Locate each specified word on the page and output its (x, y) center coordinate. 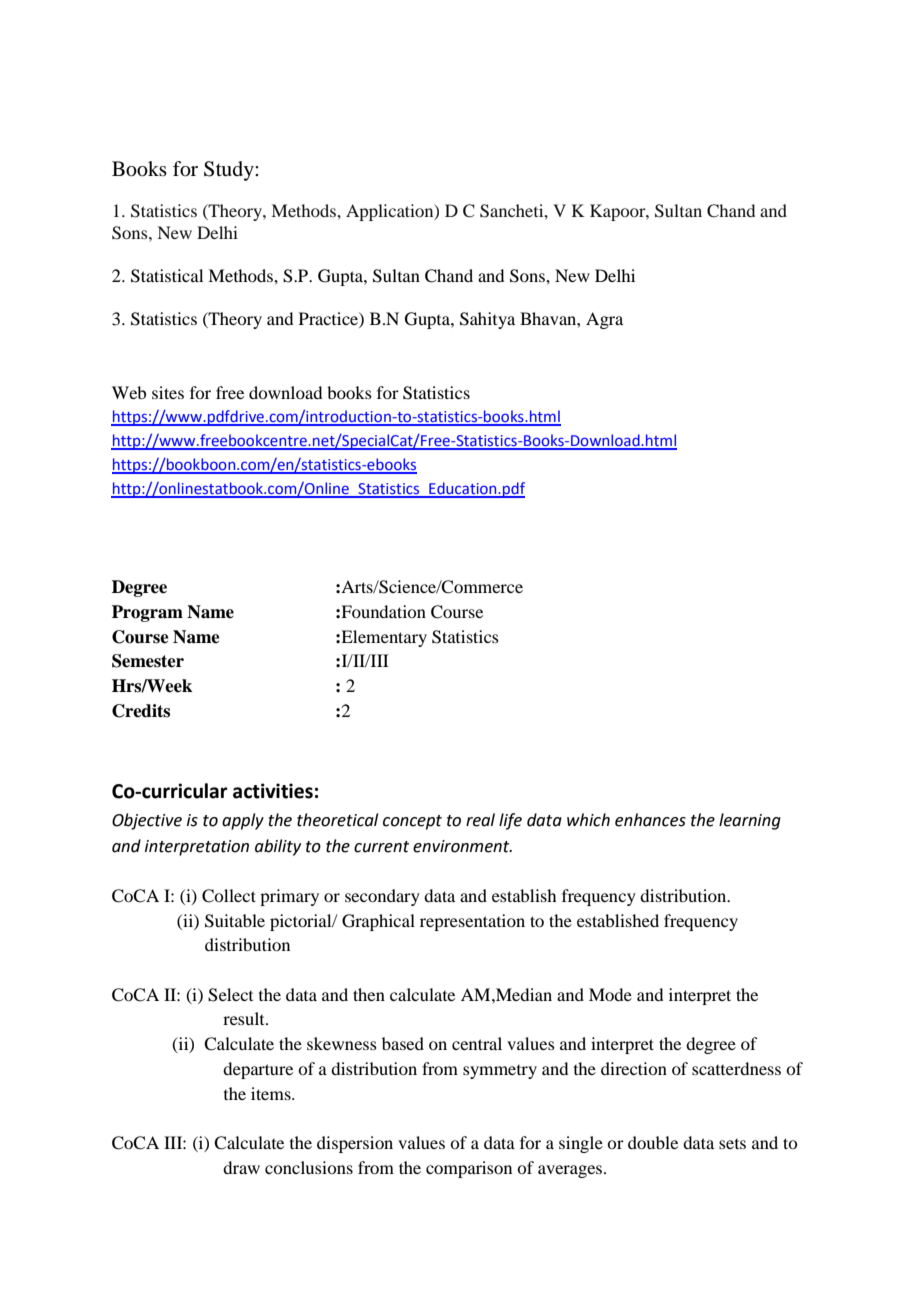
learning (750, 821)
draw (241, 1167)
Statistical (167, 276)
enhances (650, 820)
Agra (604, 320)
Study (230, 171)
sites (168, 392)
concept (412, 822)
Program (147, 613)
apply (243, 821)
